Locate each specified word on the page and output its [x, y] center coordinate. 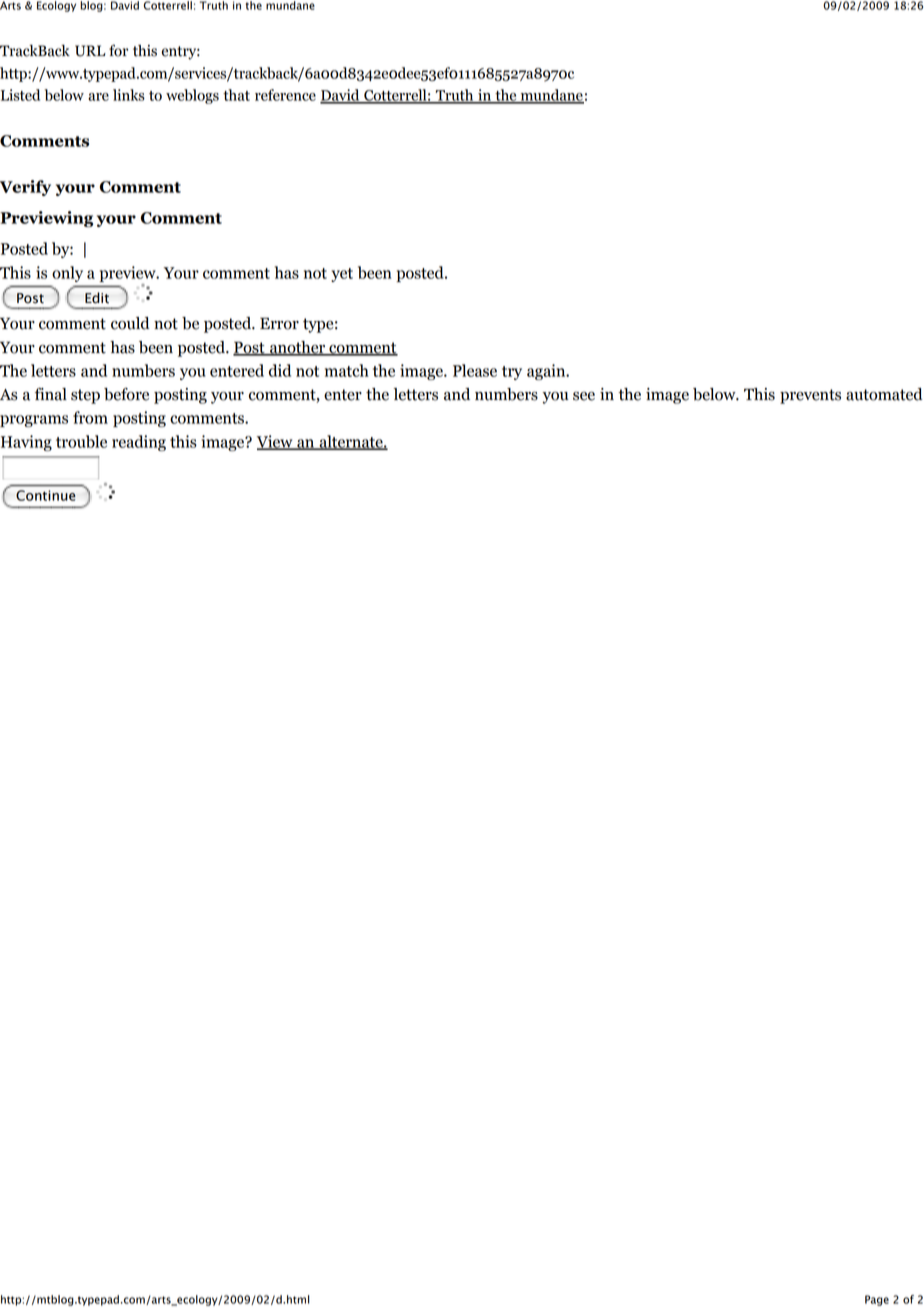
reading [139, 443]
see [584, 396]
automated [884, 394]
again [547, 372]
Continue [46, 495]
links [129, 95]
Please [475, 370]
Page [877, 1300]
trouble [81, 441]
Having [26, 443]
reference [285, 95]
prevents [810, 396]
